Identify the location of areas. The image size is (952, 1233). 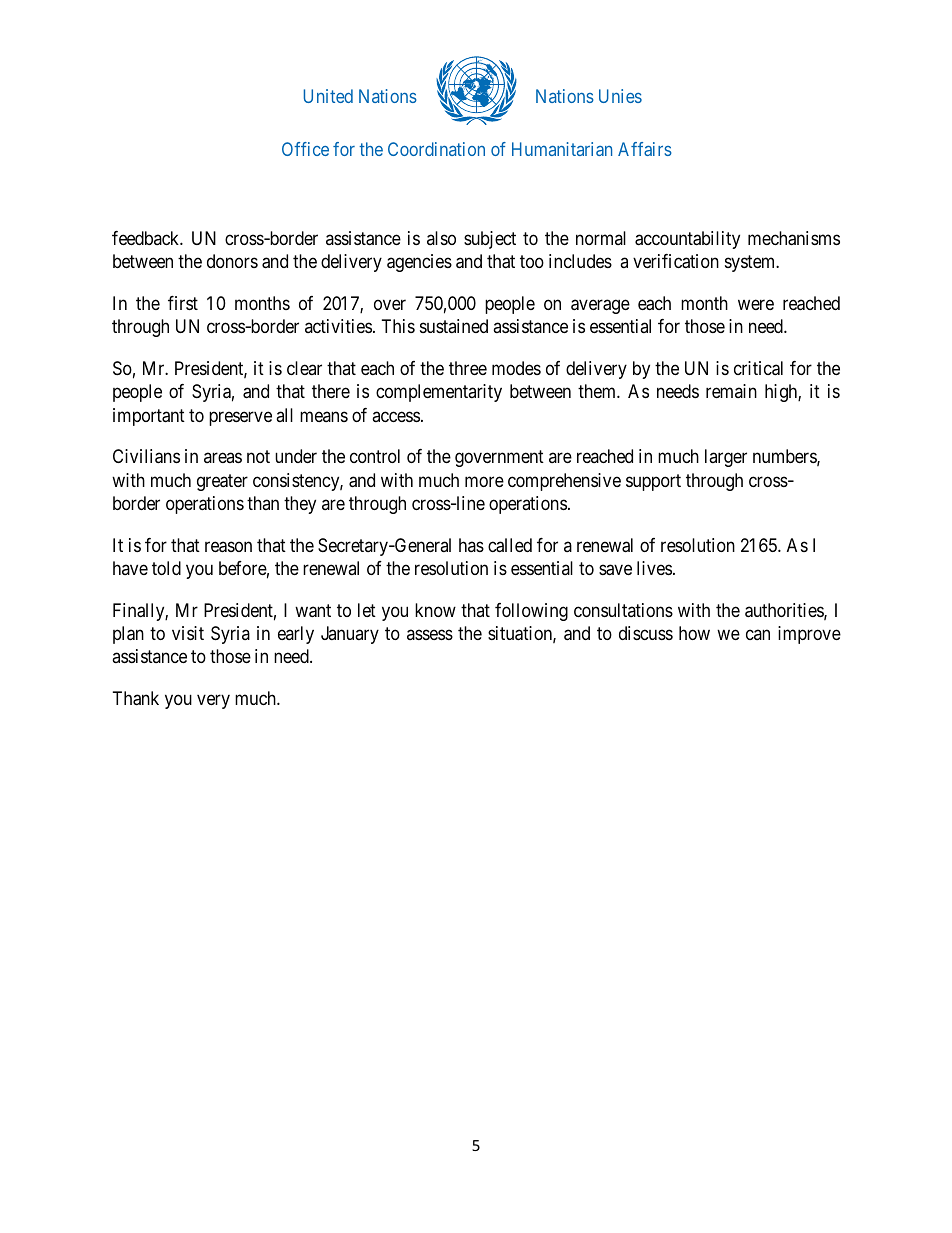
(223, 458).
